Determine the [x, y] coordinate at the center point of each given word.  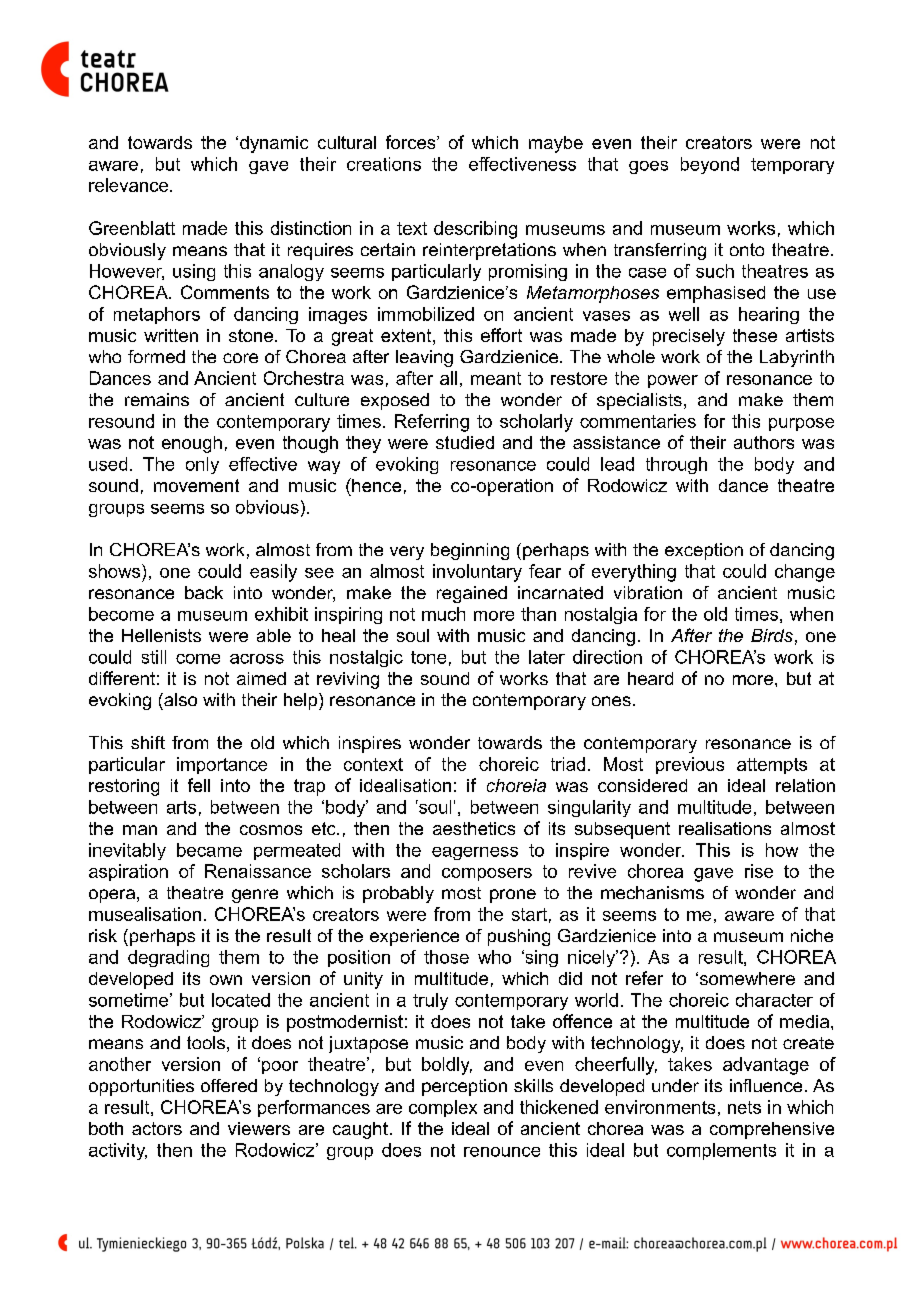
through [676, 465]
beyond [710, 165]
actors [157, 1128]
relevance [130, 185]
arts [181, 807]
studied [465, 442]
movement [196, 485]
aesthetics [474, 828]
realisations [725, 828]
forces [412, 142]
